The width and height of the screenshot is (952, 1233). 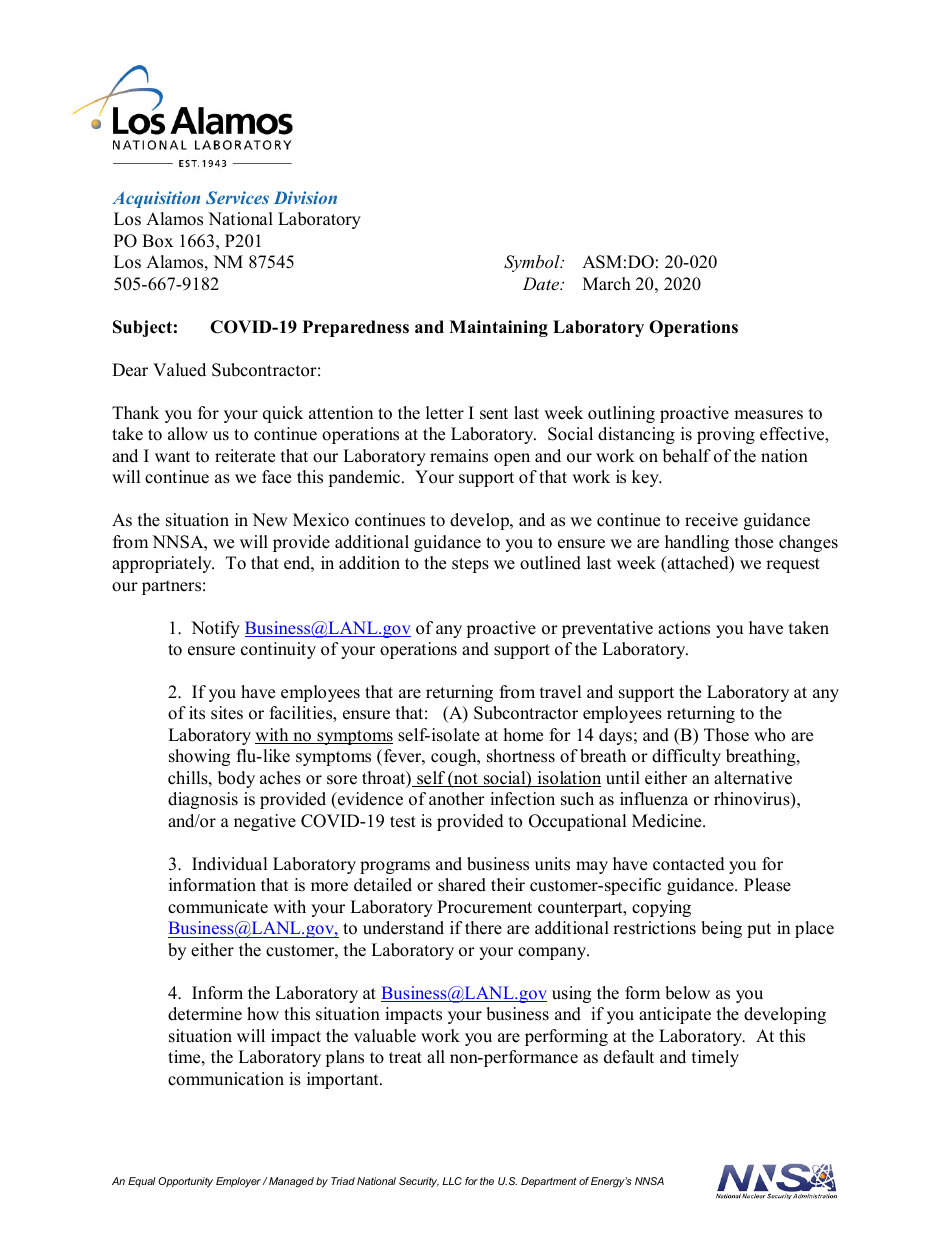 What do you see at coordinates (230, 864) in the screenshot?
I see `Individual` at bounding box center [230, 864].
